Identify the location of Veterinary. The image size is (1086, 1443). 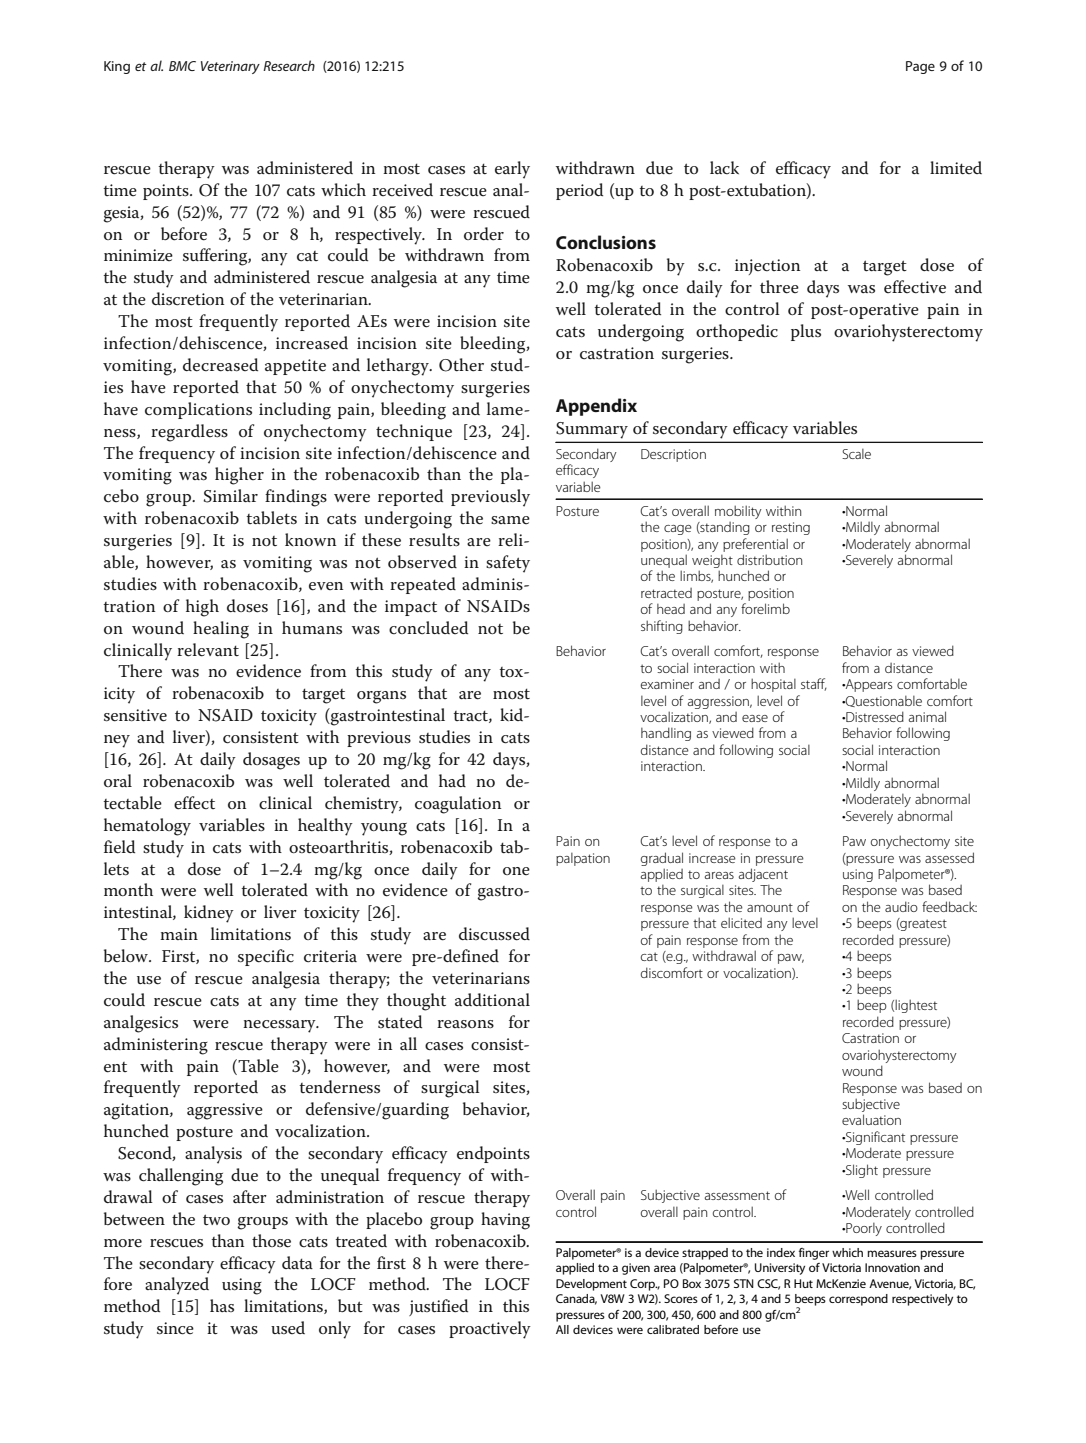
(230, 67).
